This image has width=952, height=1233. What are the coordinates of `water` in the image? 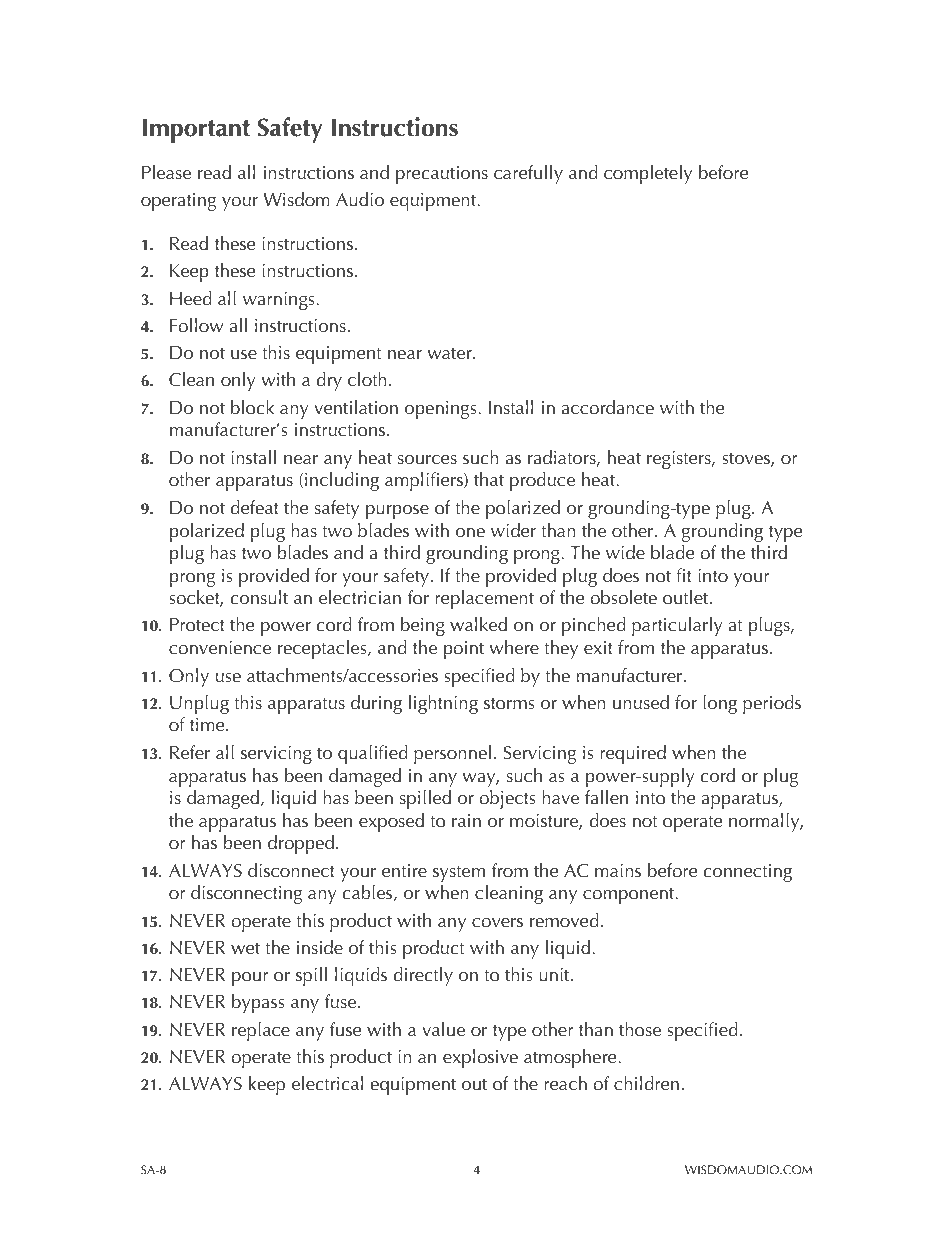 It's located at (451, 354).
